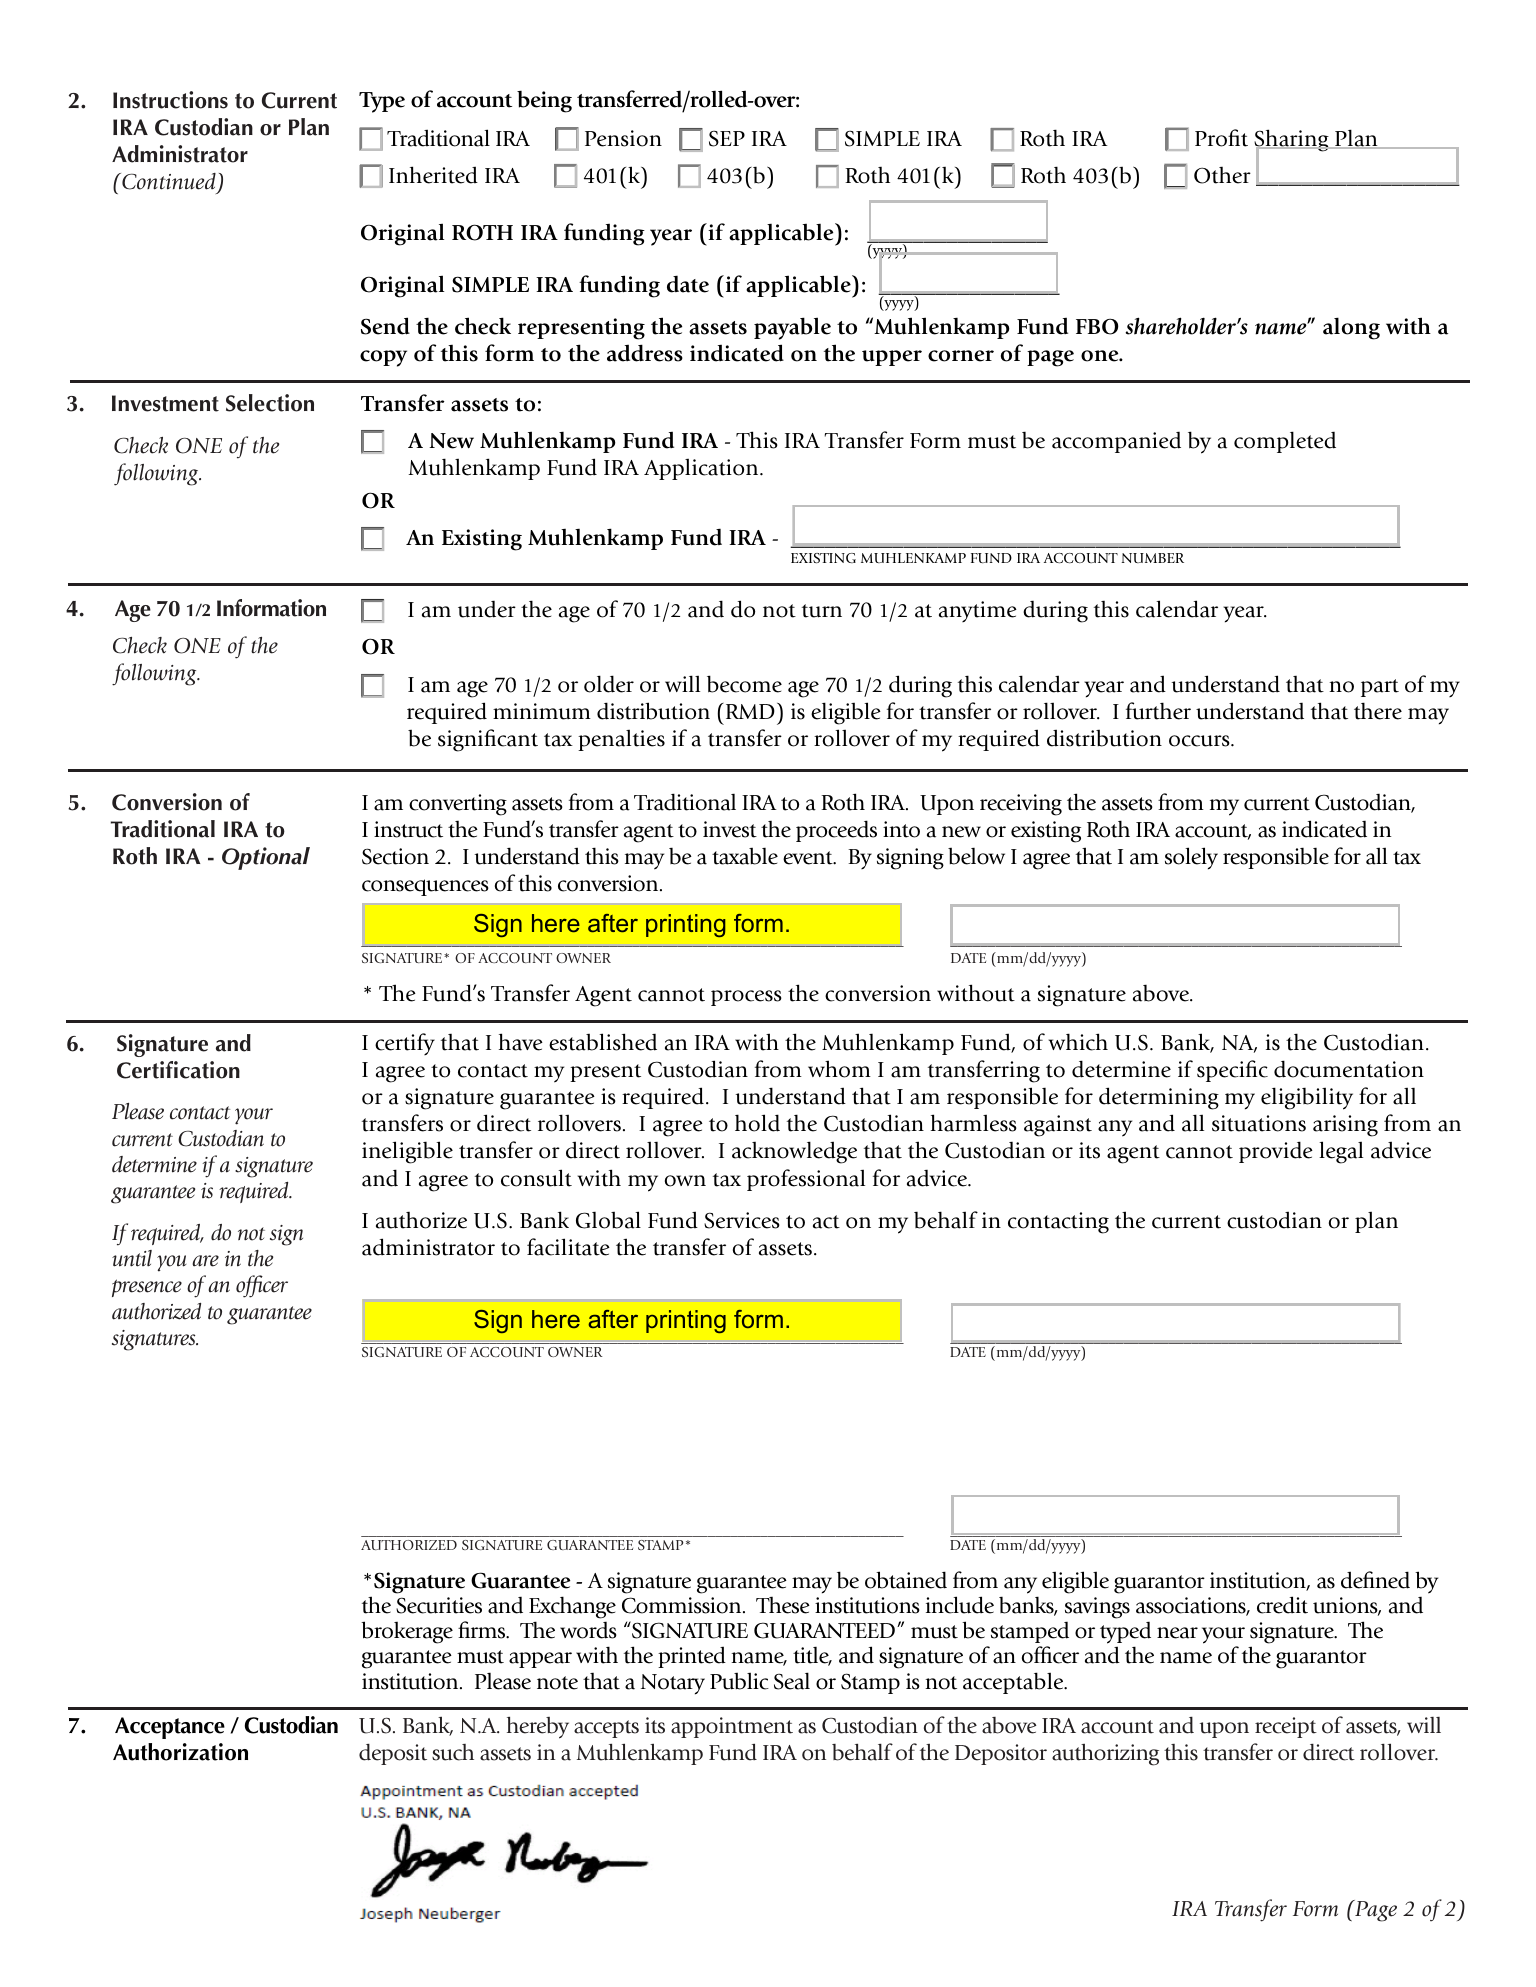 This screenshot has height=1987, width=1536. Describe the element at coordinates (132, 1258) in the screenshot. I see `until` at that location.
